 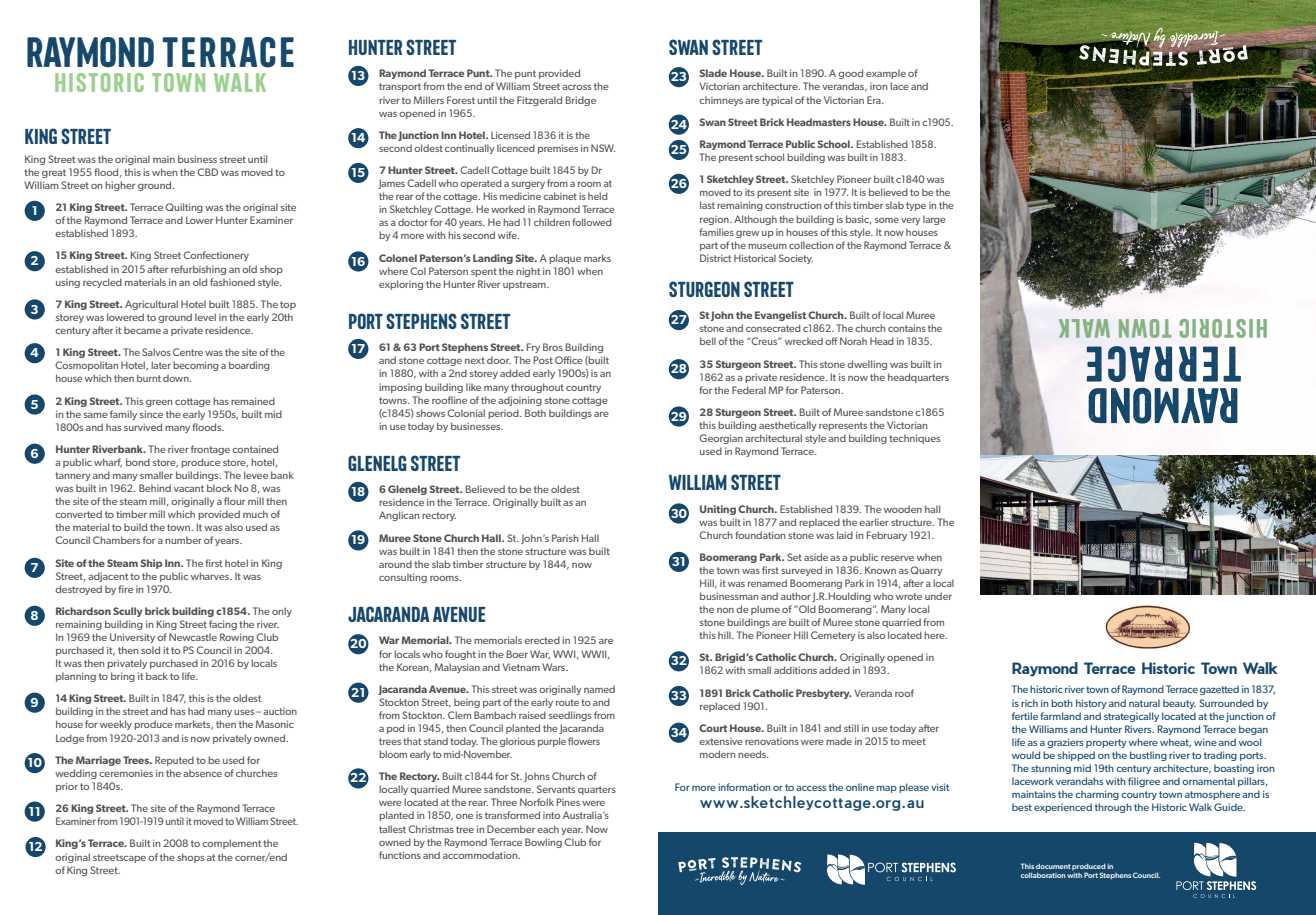 What do you see at coordinates (231, 844) in the screenshot?
I see `complement` at bounding box center [231, 844].
